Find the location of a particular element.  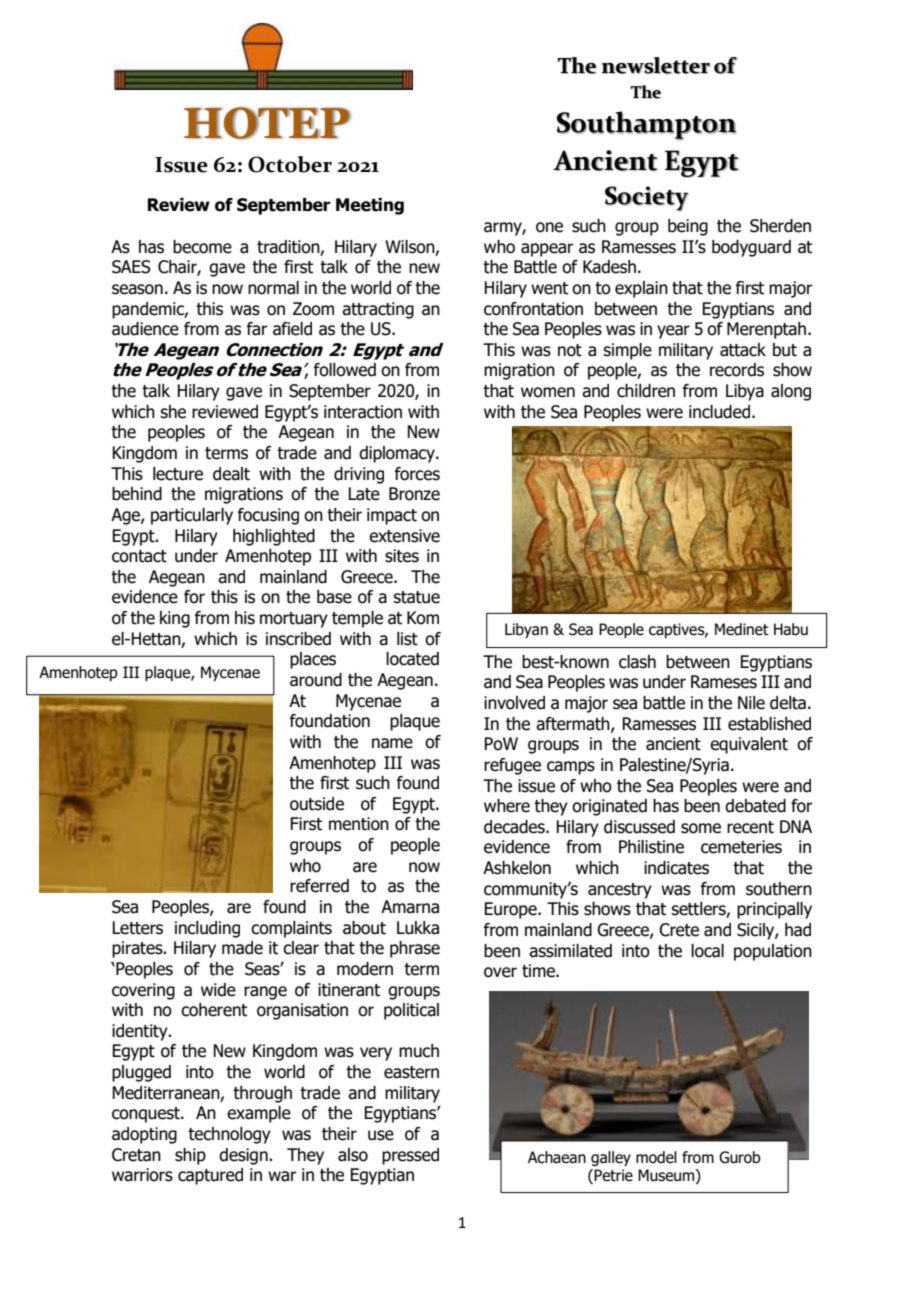

Meeting is located at coordinates (370, 206).
